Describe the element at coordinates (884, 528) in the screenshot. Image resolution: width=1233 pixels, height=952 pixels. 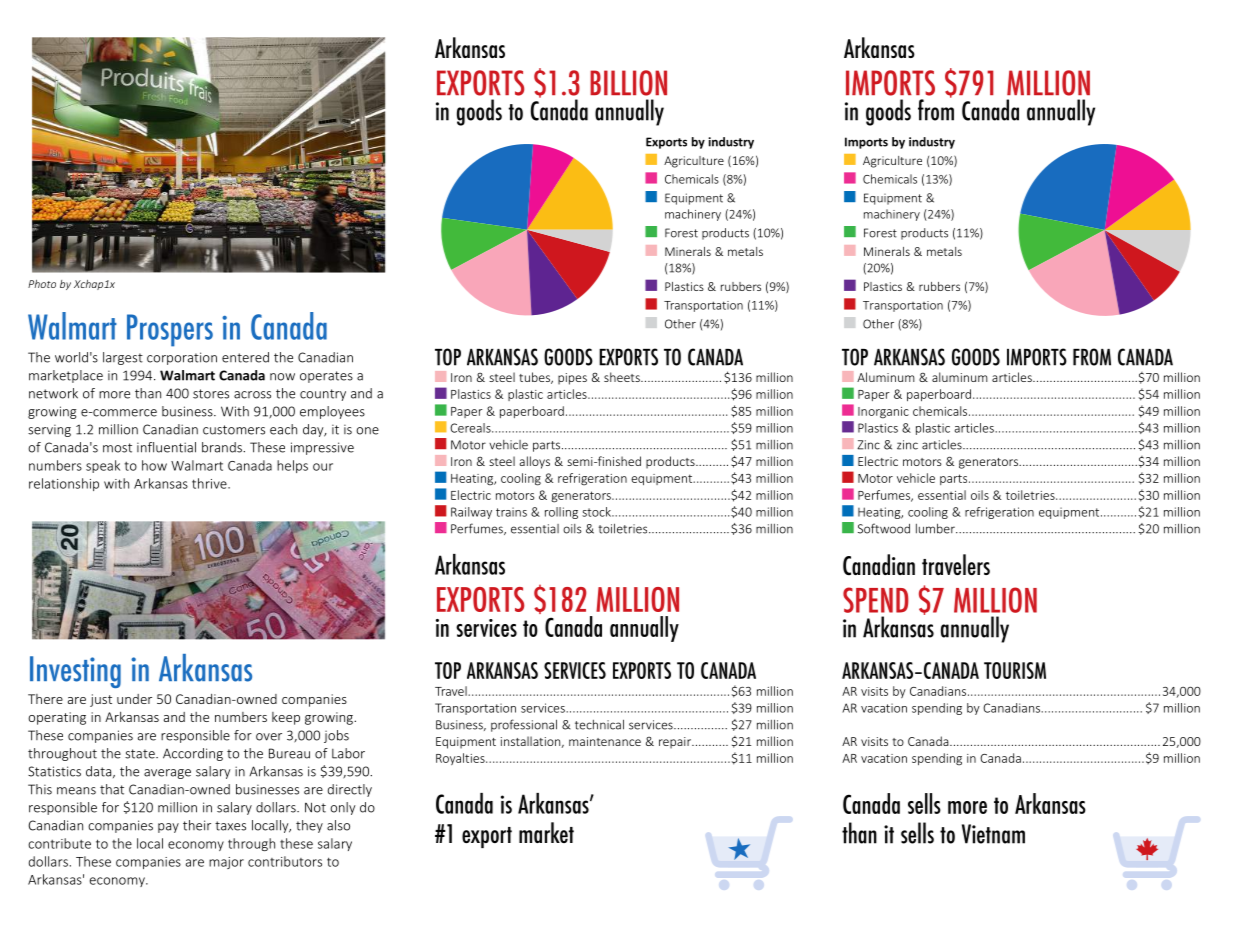
I see `Softwood` at that location.
